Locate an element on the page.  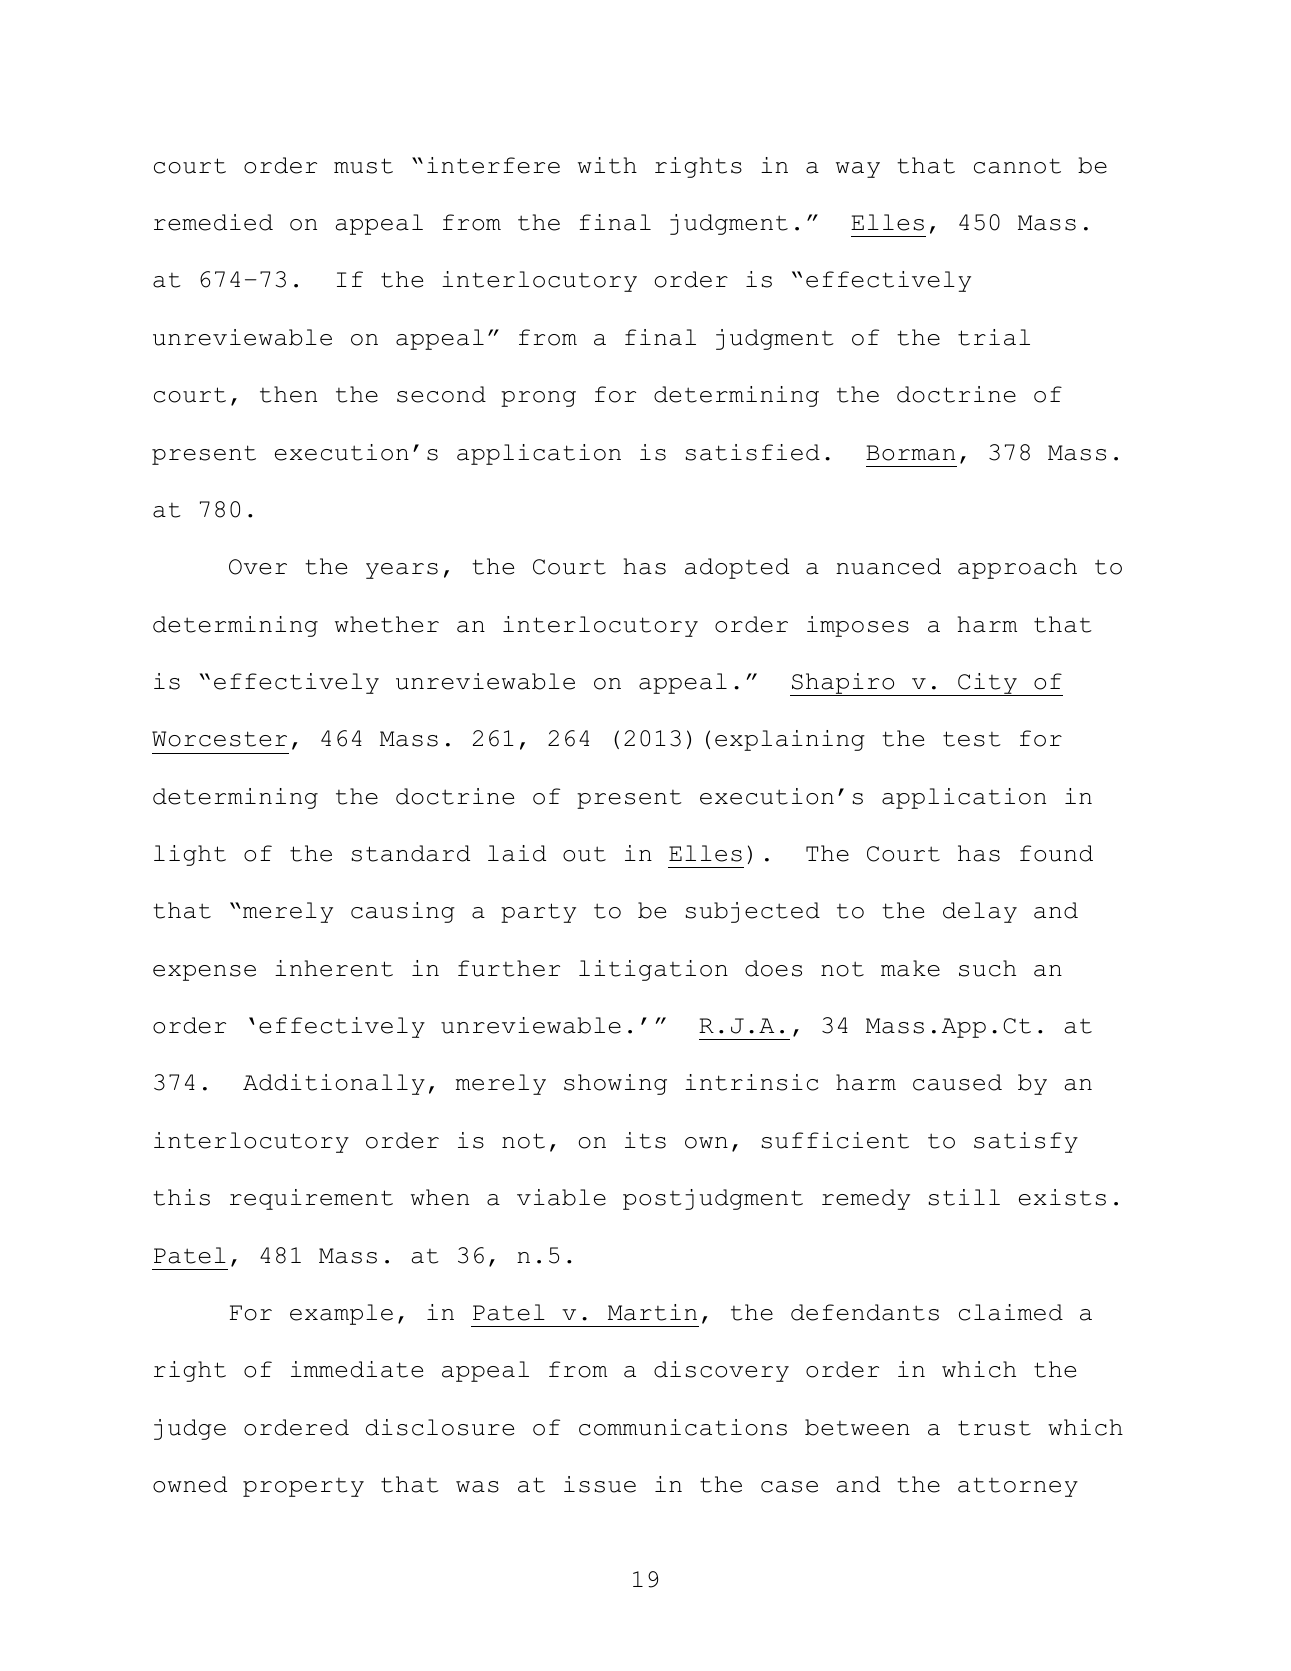
approach is located at coordinates (1017, 568).
